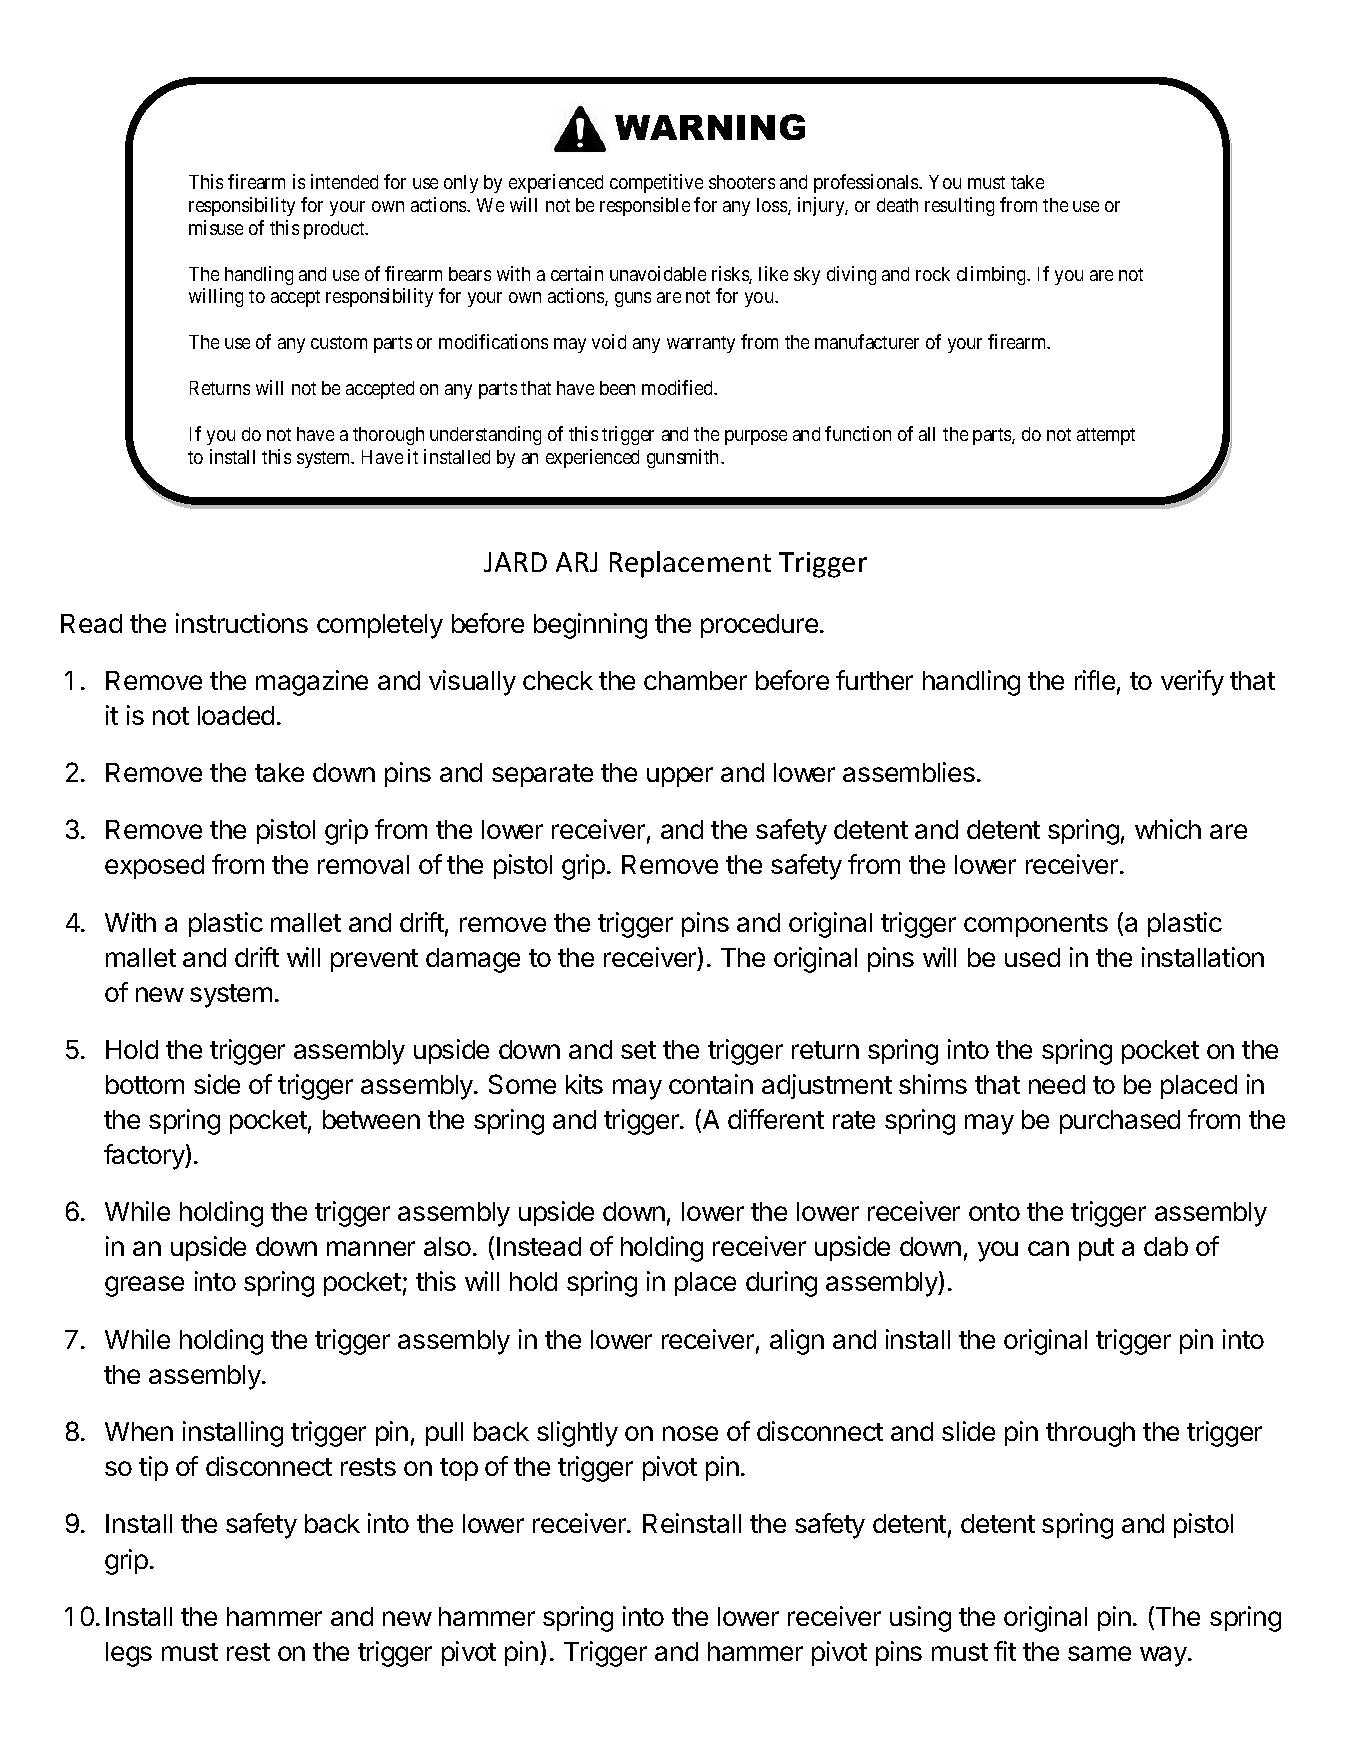 Image resolution: width=1353 pixels, height=1751 pixels. Describe the element at coordinates (216, 227) in the screenshot. I see `misuse` at that location.
